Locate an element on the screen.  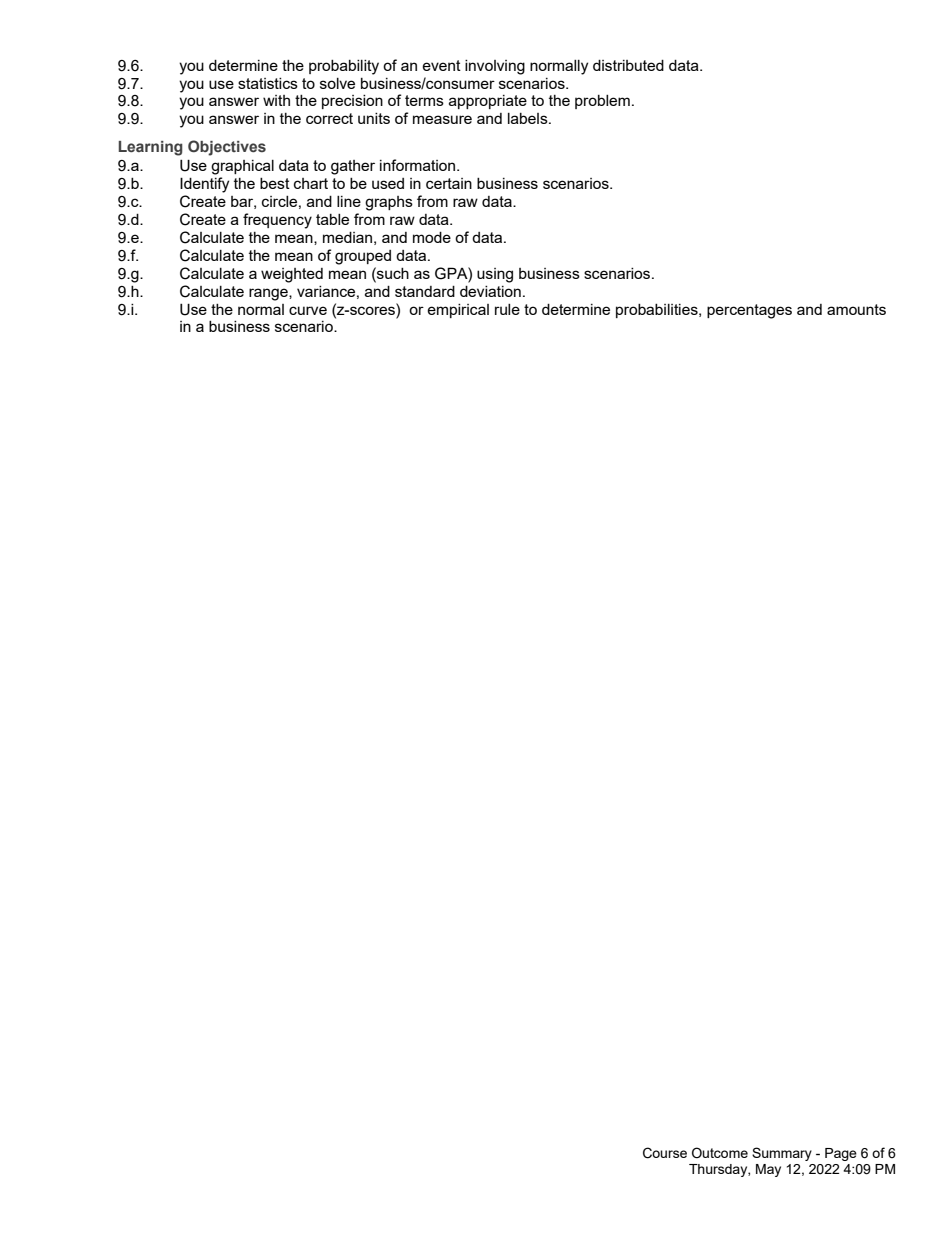
curve is located at coordinates (308, 310).
